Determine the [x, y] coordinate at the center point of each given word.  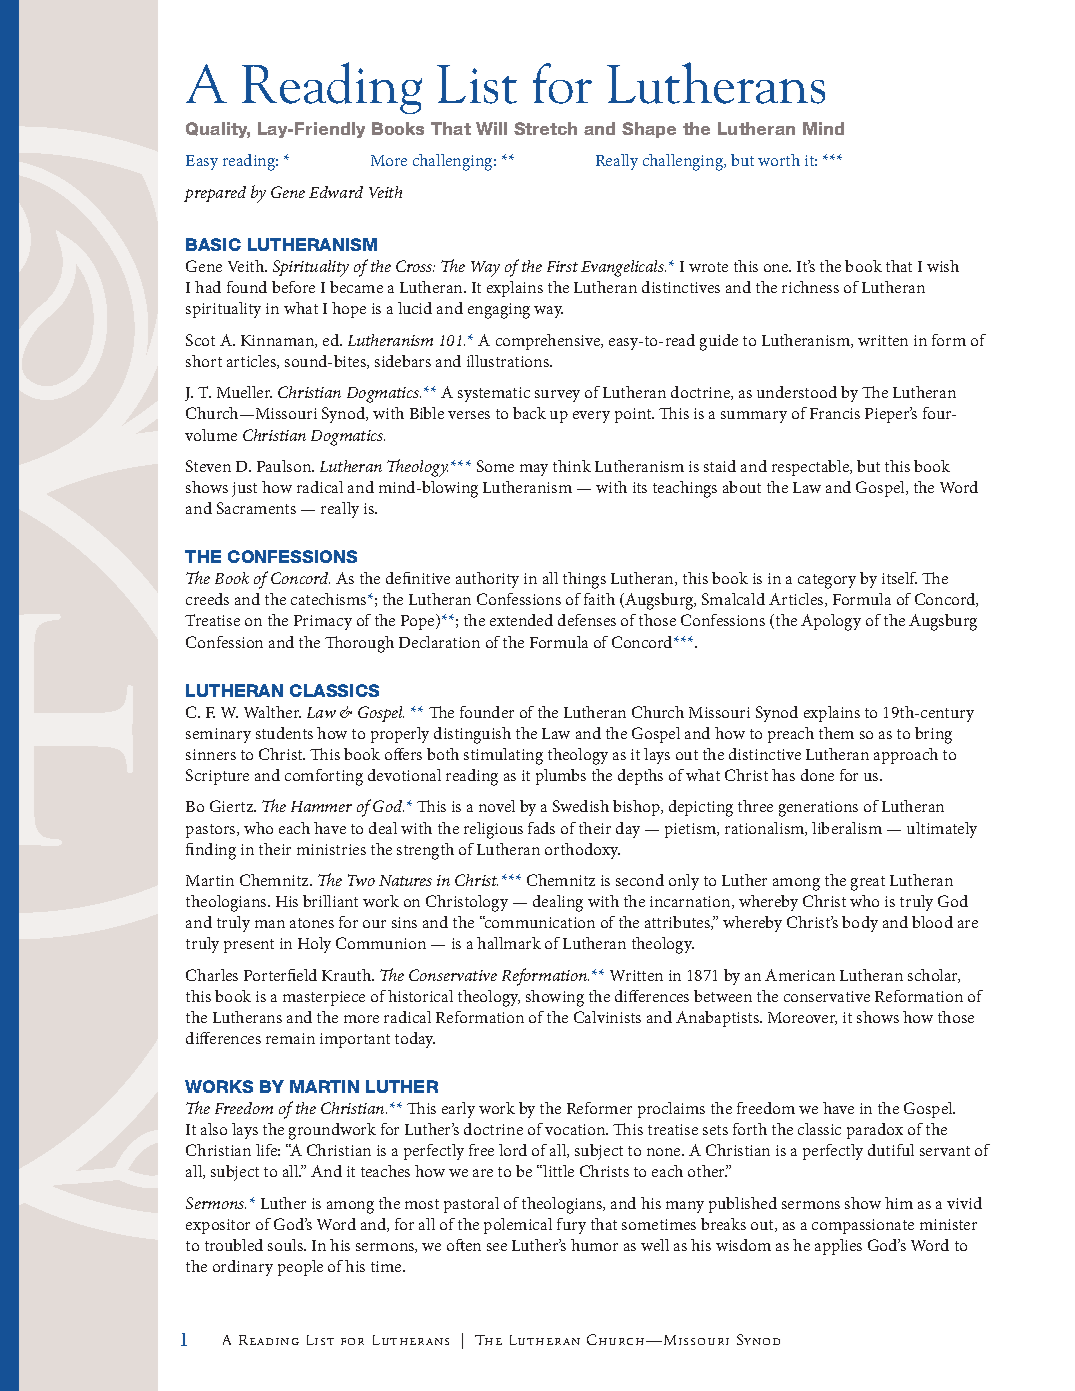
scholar [934, 976]
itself [899, 578]
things [584, 580]
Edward [336, 192]
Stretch [545, 128]
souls [286, 1245]
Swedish [581, 806]
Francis [835, 413]
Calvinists [607, 1017]
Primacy [323, 622]
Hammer [321, 806]
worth [779, 160]
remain [290, 1038]
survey [557, 396]
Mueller [244, 392]
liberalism [847, 828]
